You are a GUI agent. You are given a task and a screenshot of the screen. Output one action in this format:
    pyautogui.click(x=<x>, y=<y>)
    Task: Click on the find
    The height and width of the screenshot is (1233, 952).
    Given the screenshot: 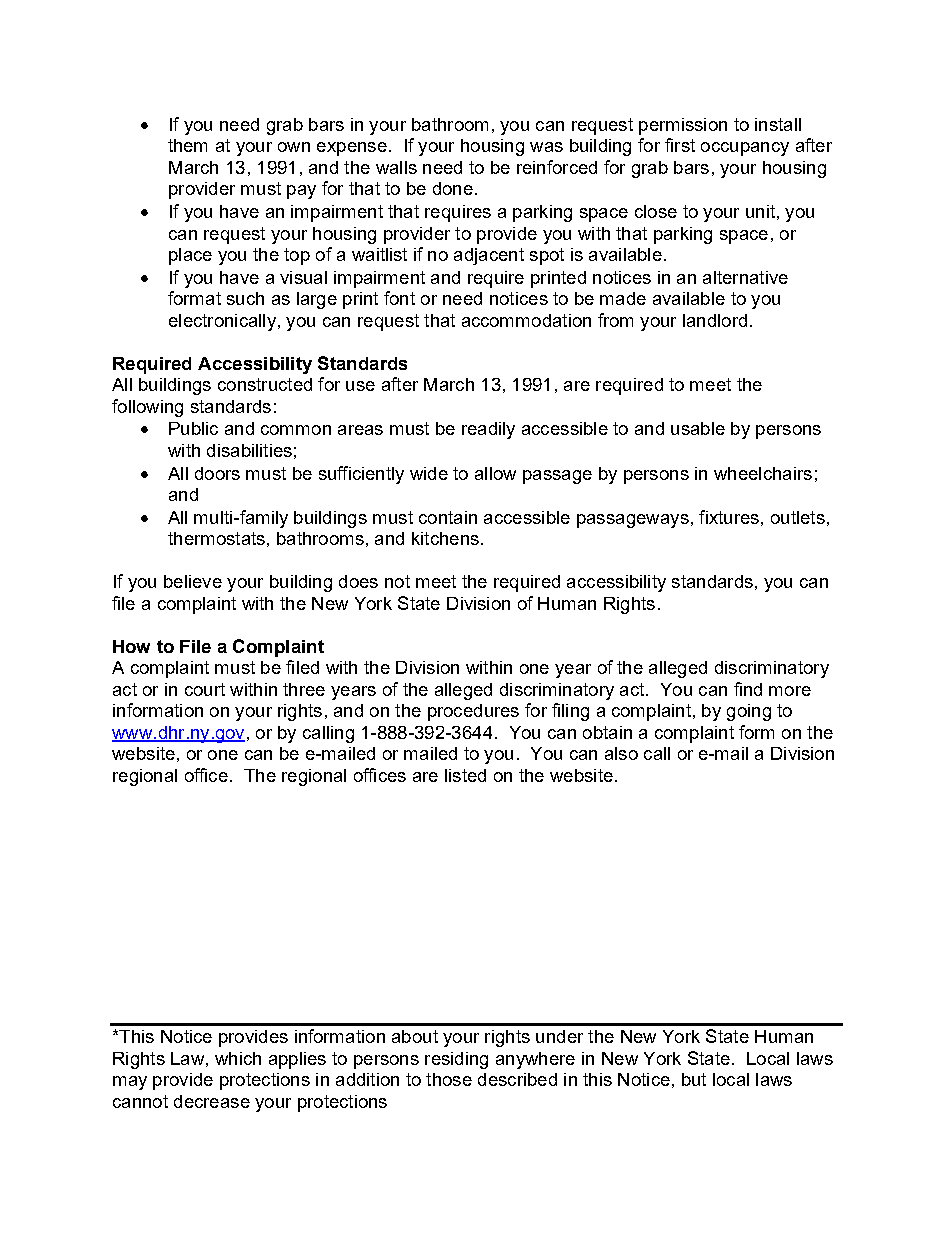 What is the action you would take?
    pyautogui.click(x=748, y=689)
